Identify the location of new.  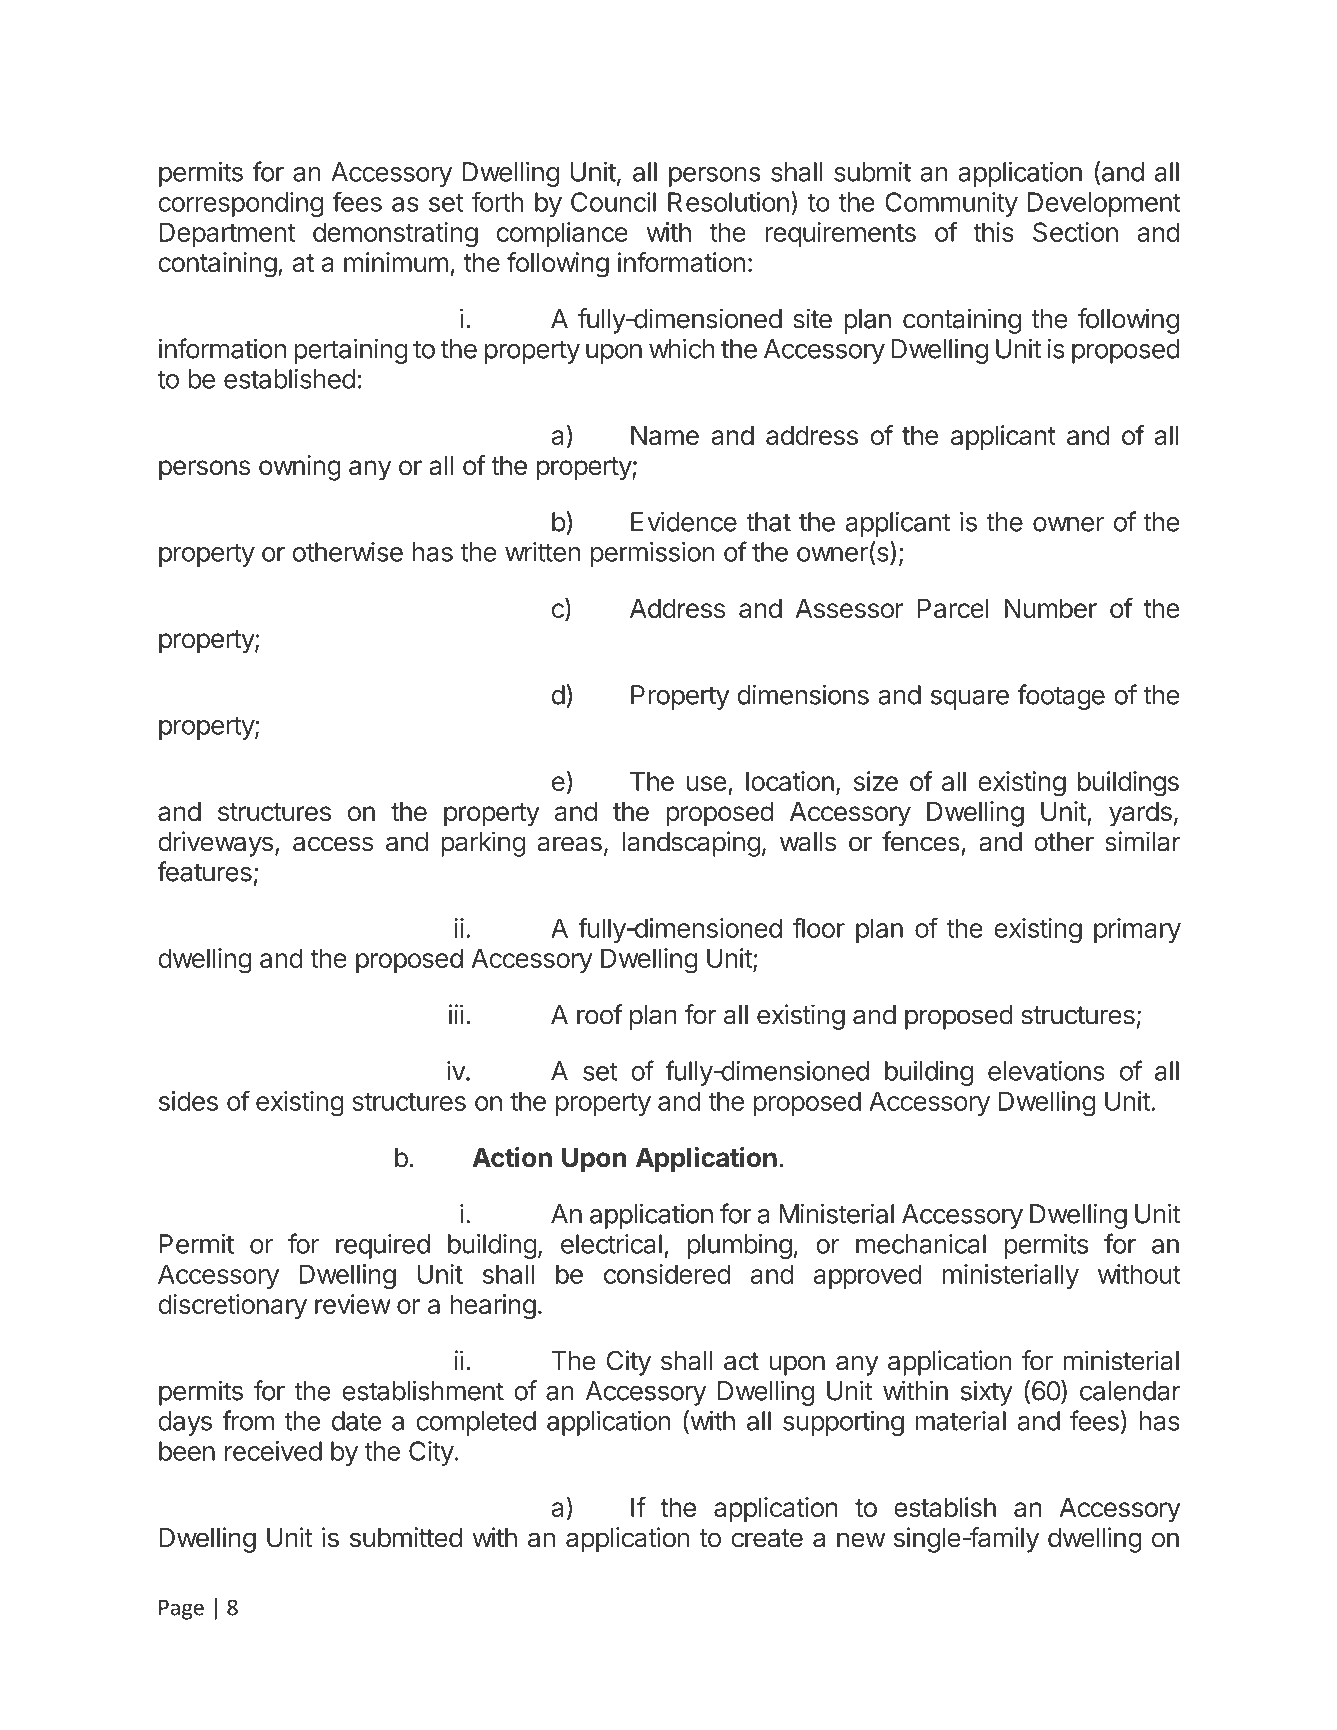
(861, 1540).
